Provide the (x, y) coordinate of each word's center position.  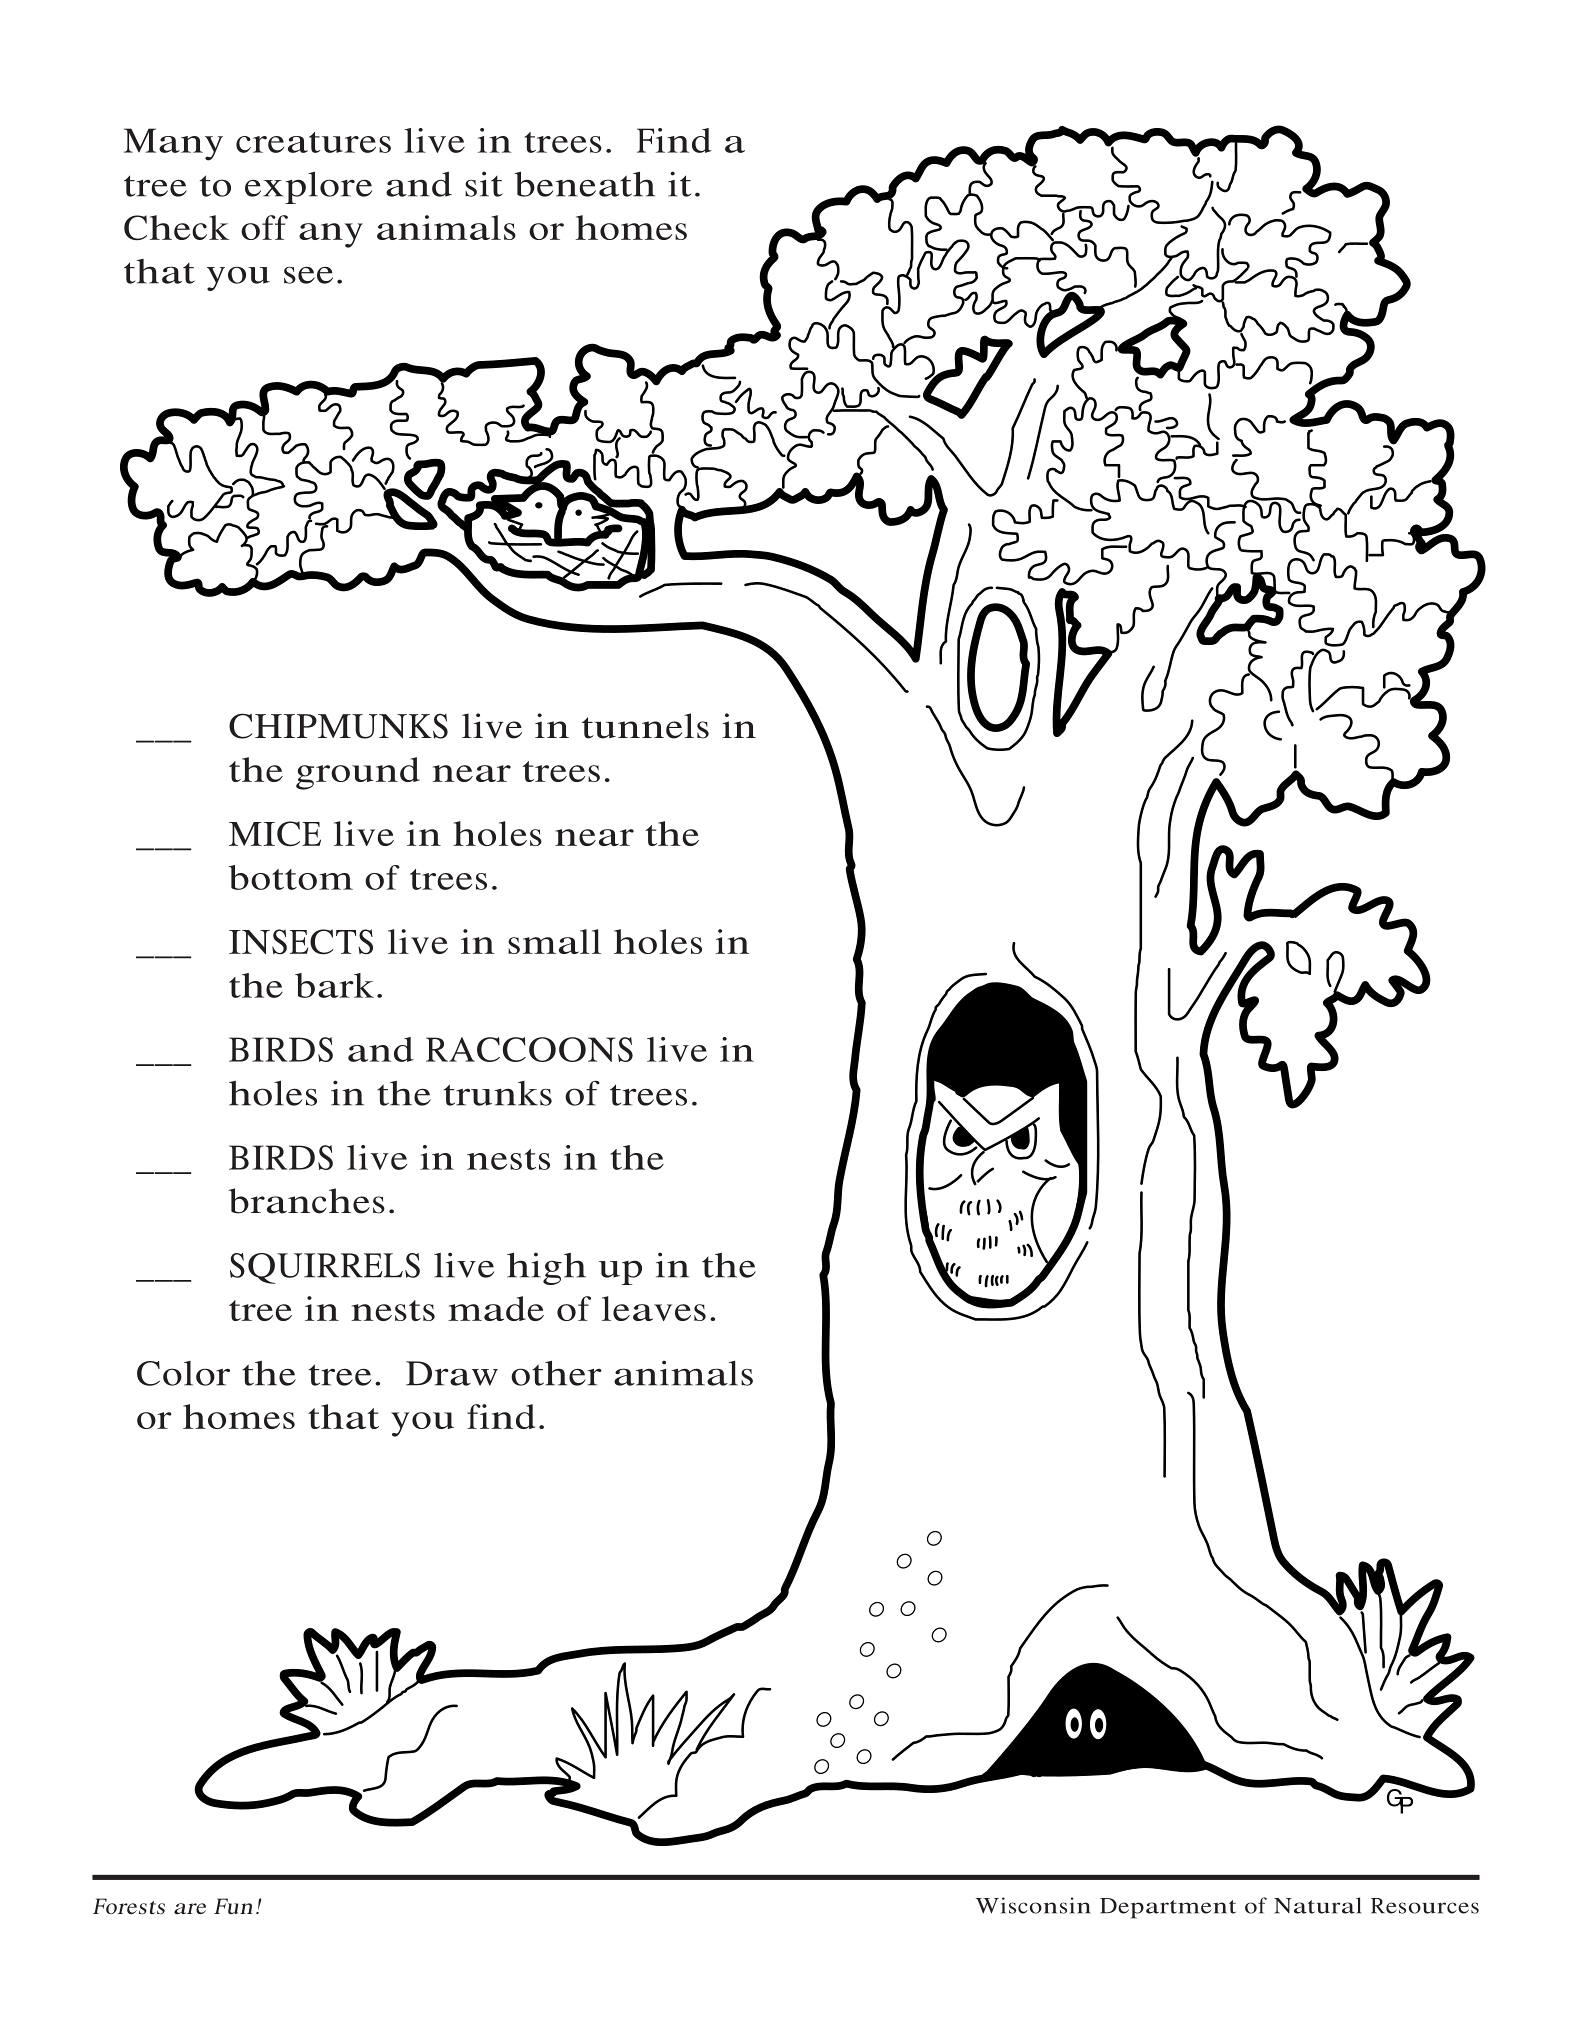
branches (306, 1201)
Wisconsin (1033, 1905)
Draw (452, 1373)
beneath (584, 184)
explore (308, 188)
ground (358, 773)
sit (484, 184)
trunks (498, 1093)
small (554, 941)
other (556, 1373)
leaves (654, 1308)
